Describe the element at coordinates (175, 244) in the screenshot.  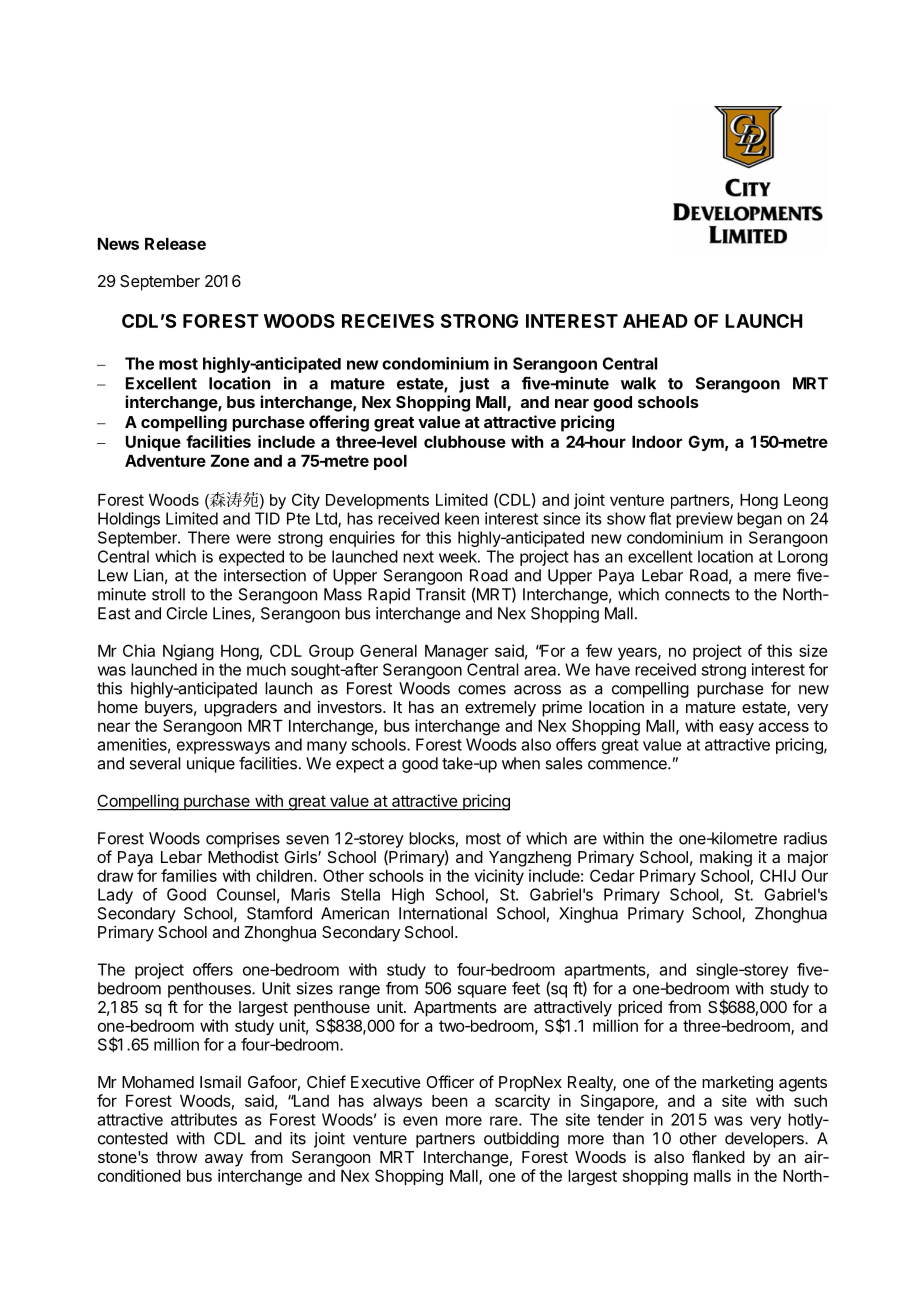
I see `Release` at that location.
